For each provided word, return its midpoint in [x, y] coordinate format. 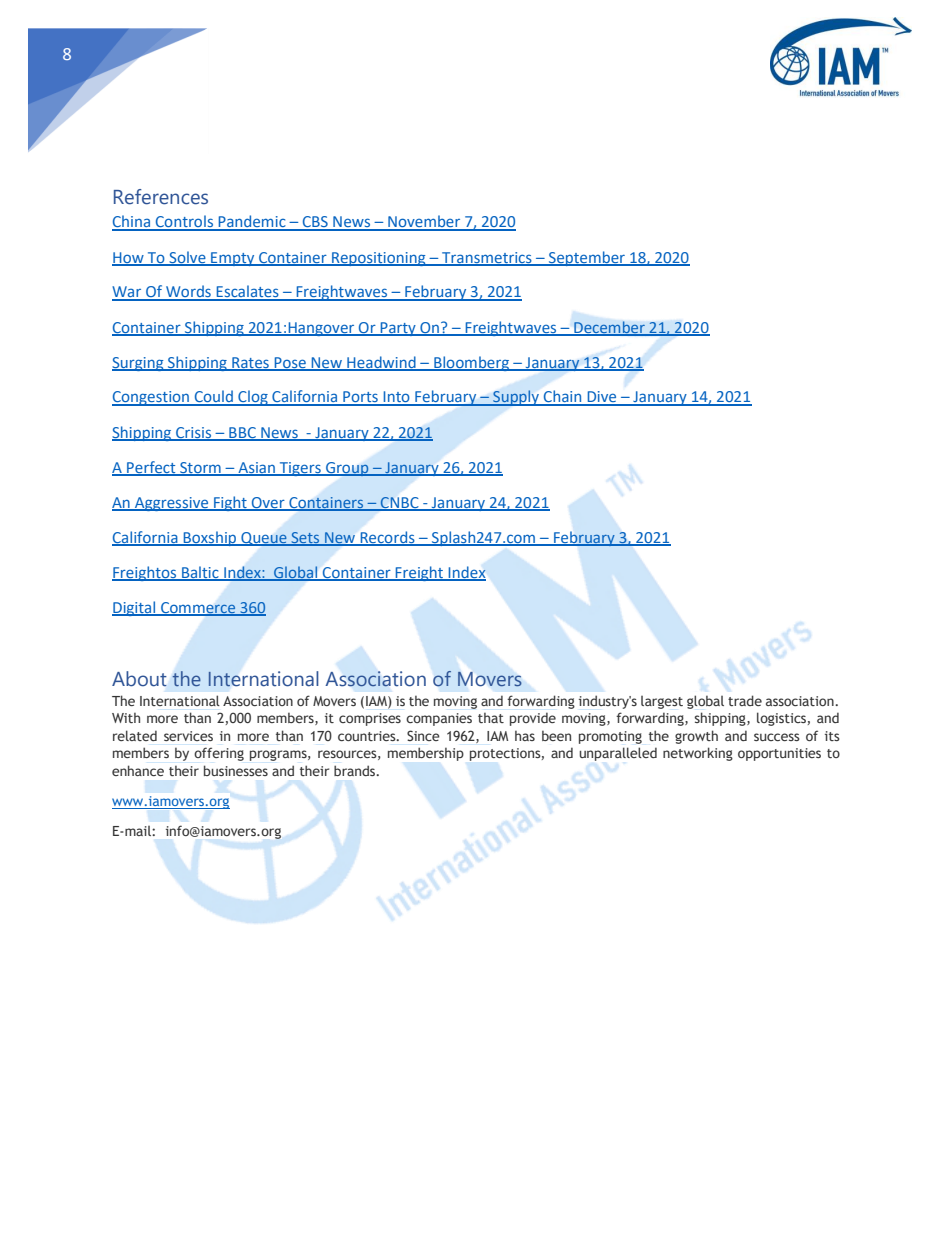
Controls [184, 222]
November [424, 222]
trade [745, 700]
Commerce [198, 608]
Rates [250, 363]
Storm [200, 468]
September [587, 258]
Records [387, 538]
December [609, 328]
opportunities [779, 754]
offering [219, 754]
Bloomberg [471, 363]
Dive [602, 398]
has [525, 736]
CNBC [400, 503]
